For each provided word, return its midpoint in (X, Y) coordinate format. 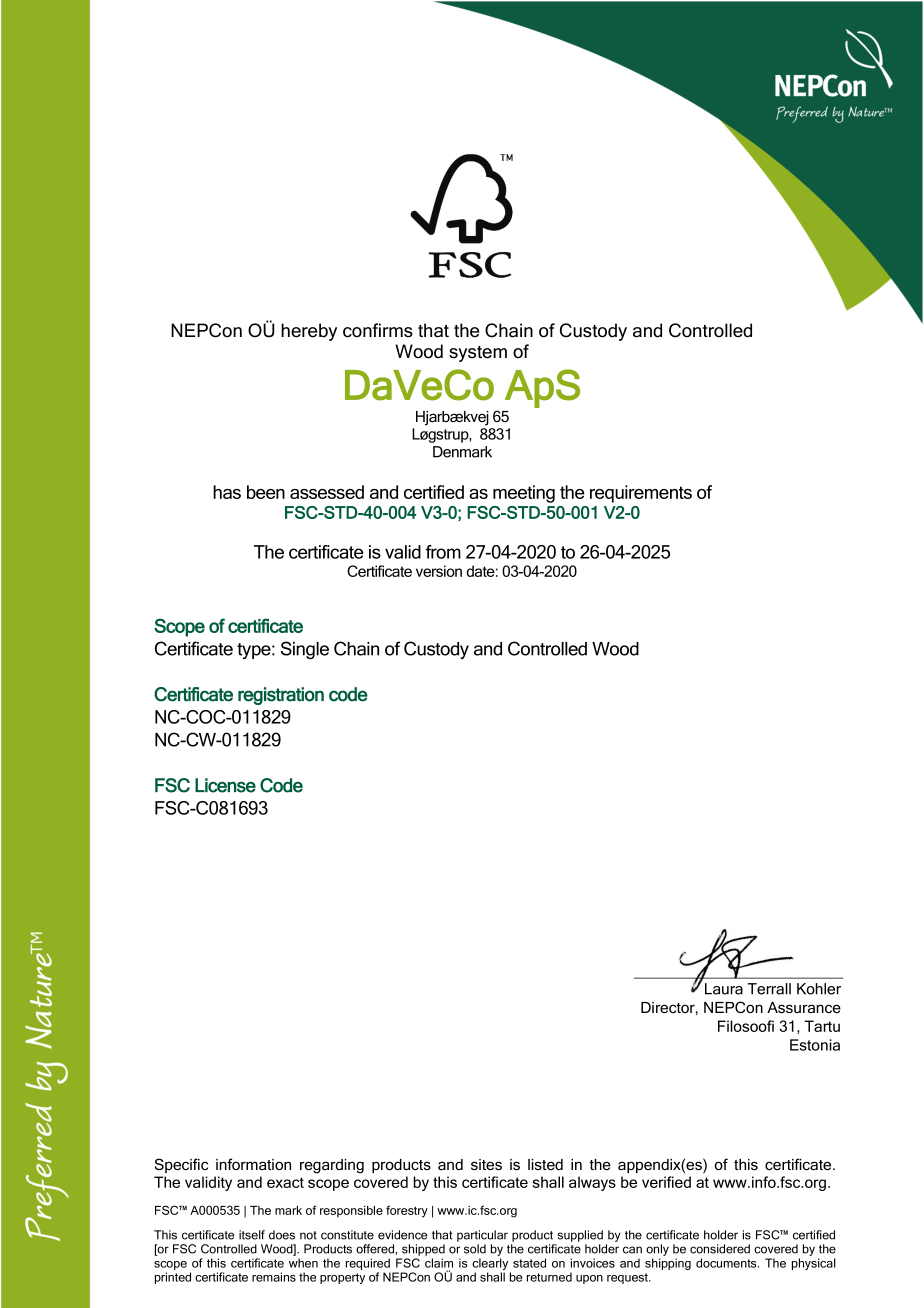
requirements (641, 494)
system (478, 354)
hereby (309, 332)
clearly (491, 1265)
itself (252, 1235)
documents (727, 1263)
